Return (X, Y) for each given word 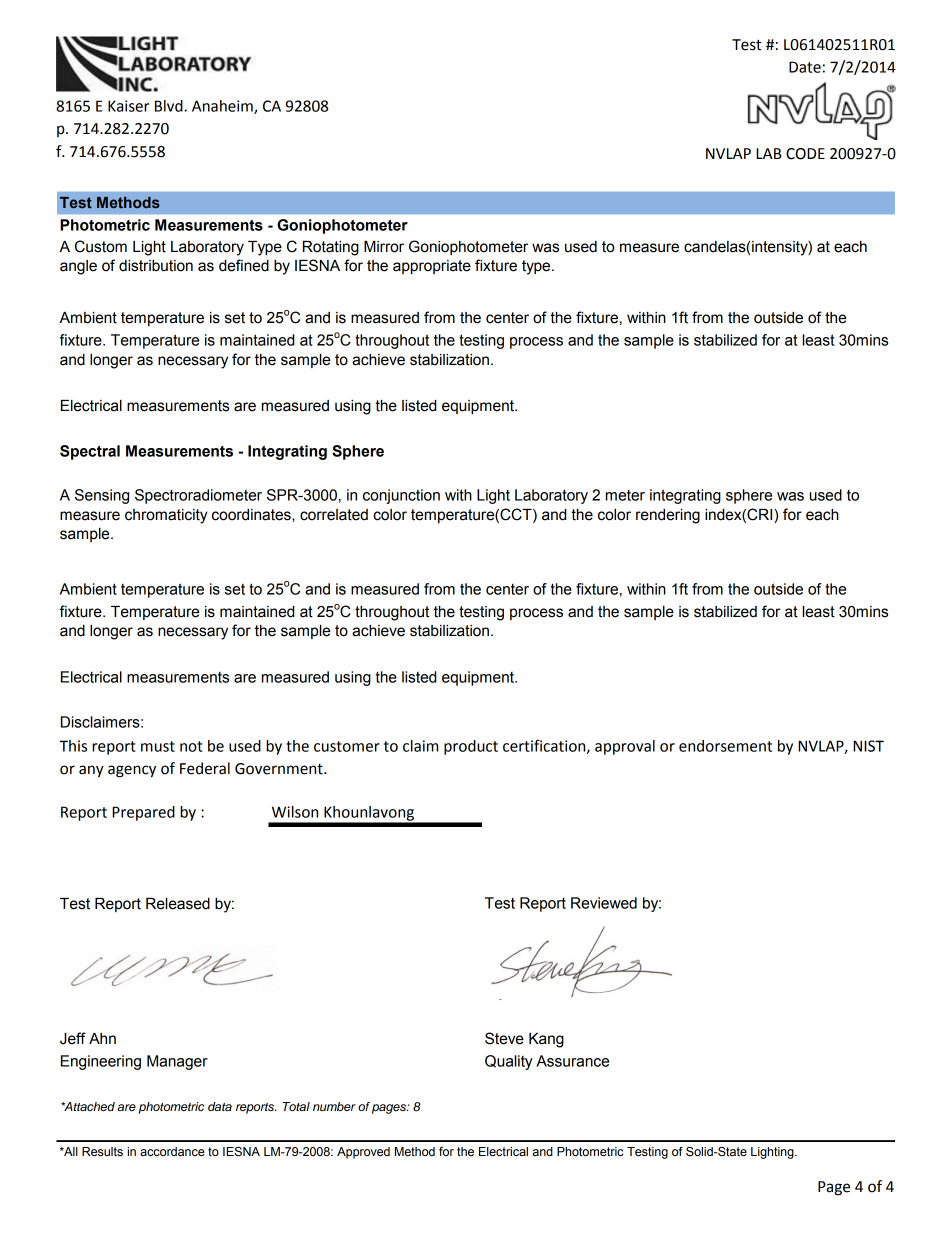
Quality (509, 1062)
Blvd (170, 106)
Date (805, 67)
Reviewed (604, 903)
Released (178, 904)
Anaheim (223, 107)
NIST (868, 746)
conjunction (401, 496)
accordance (172, 1152)
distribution (156, 266)
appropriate (432, 267)
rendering (668, 516)
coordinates (252, 515)
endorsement (725, 746)
